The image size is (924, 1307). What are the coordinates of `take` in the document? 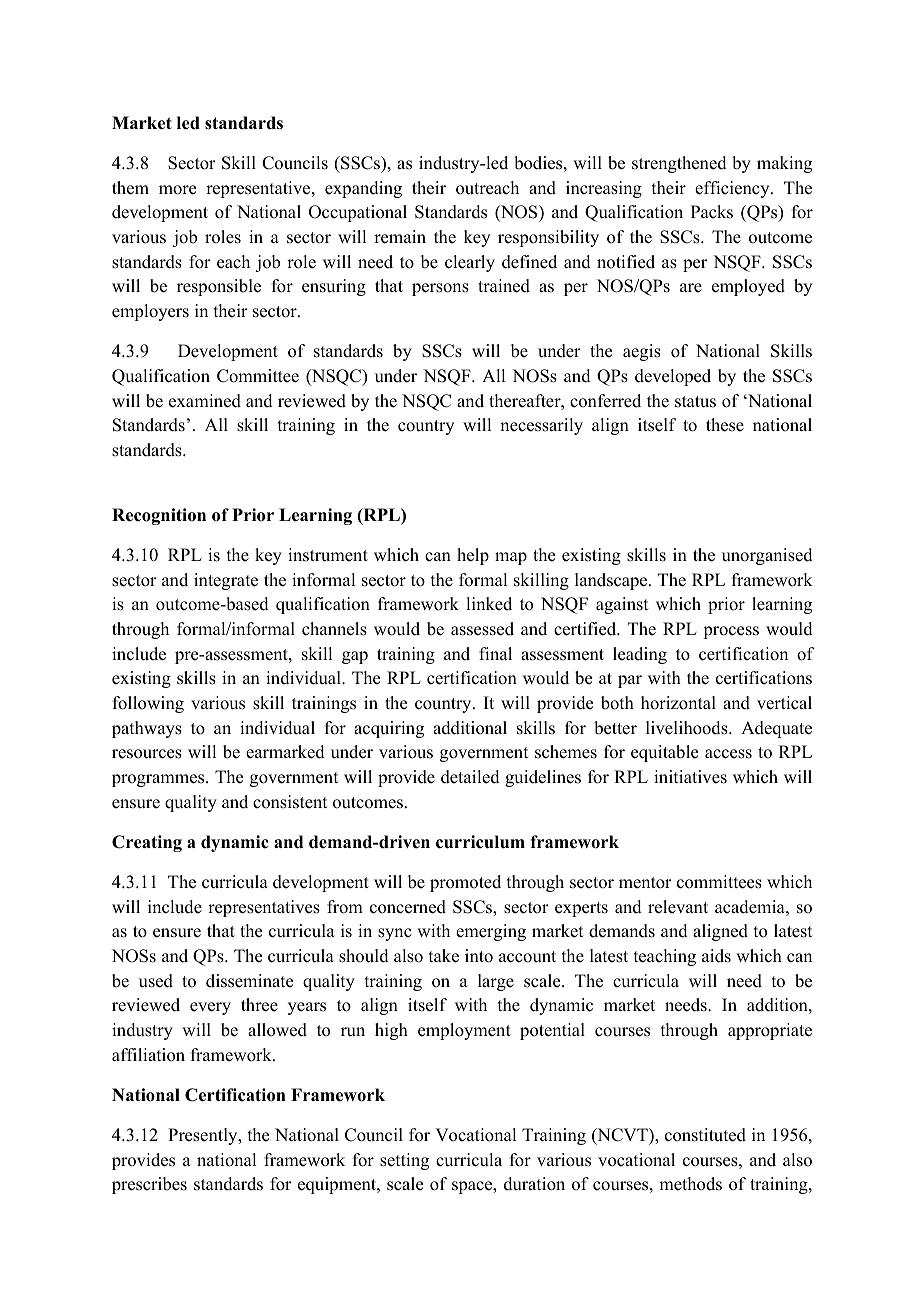 It's located at (444, 956).
